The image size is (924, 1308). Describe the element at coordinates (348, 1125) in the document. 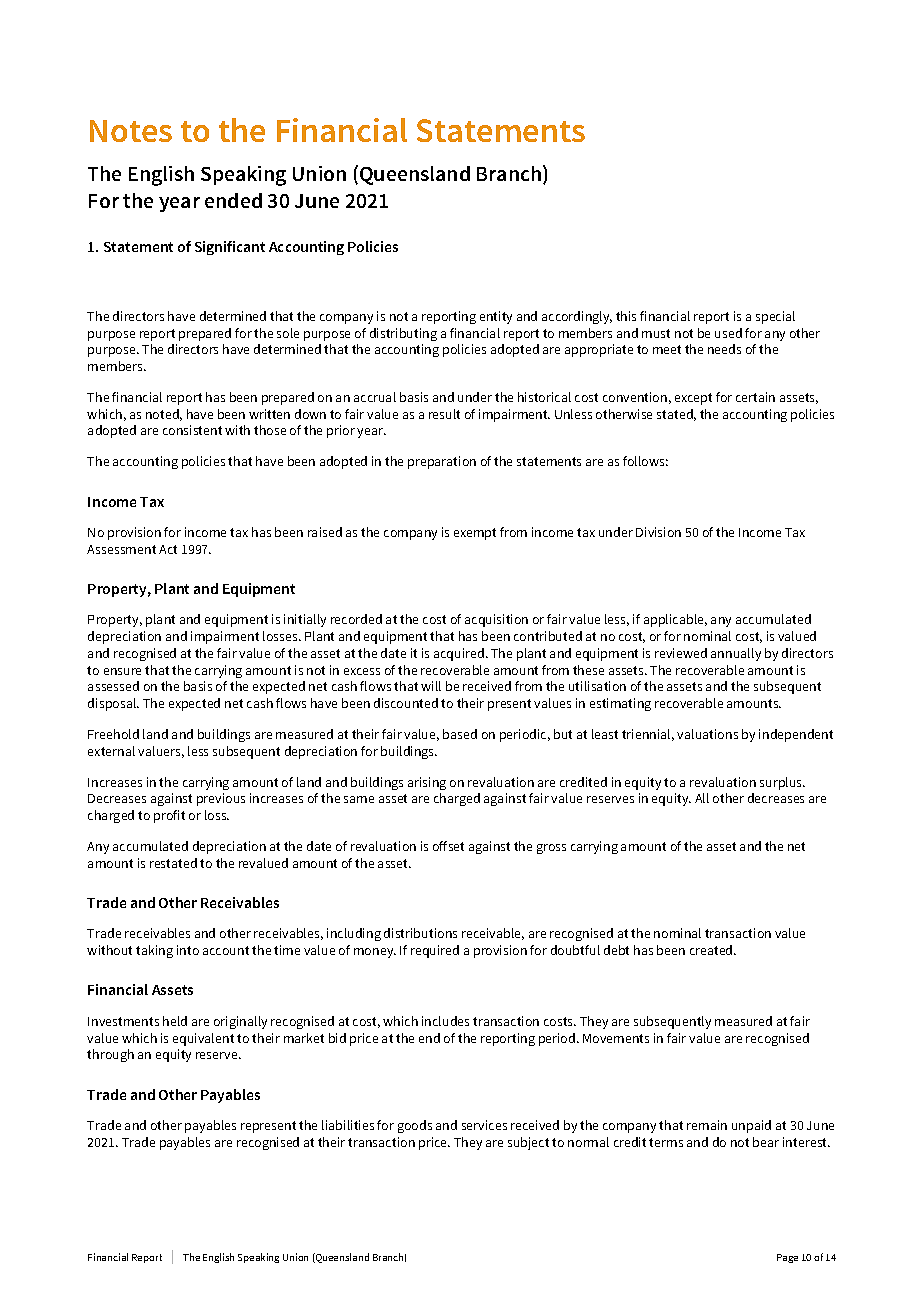

I see `liabilities` at that location.
